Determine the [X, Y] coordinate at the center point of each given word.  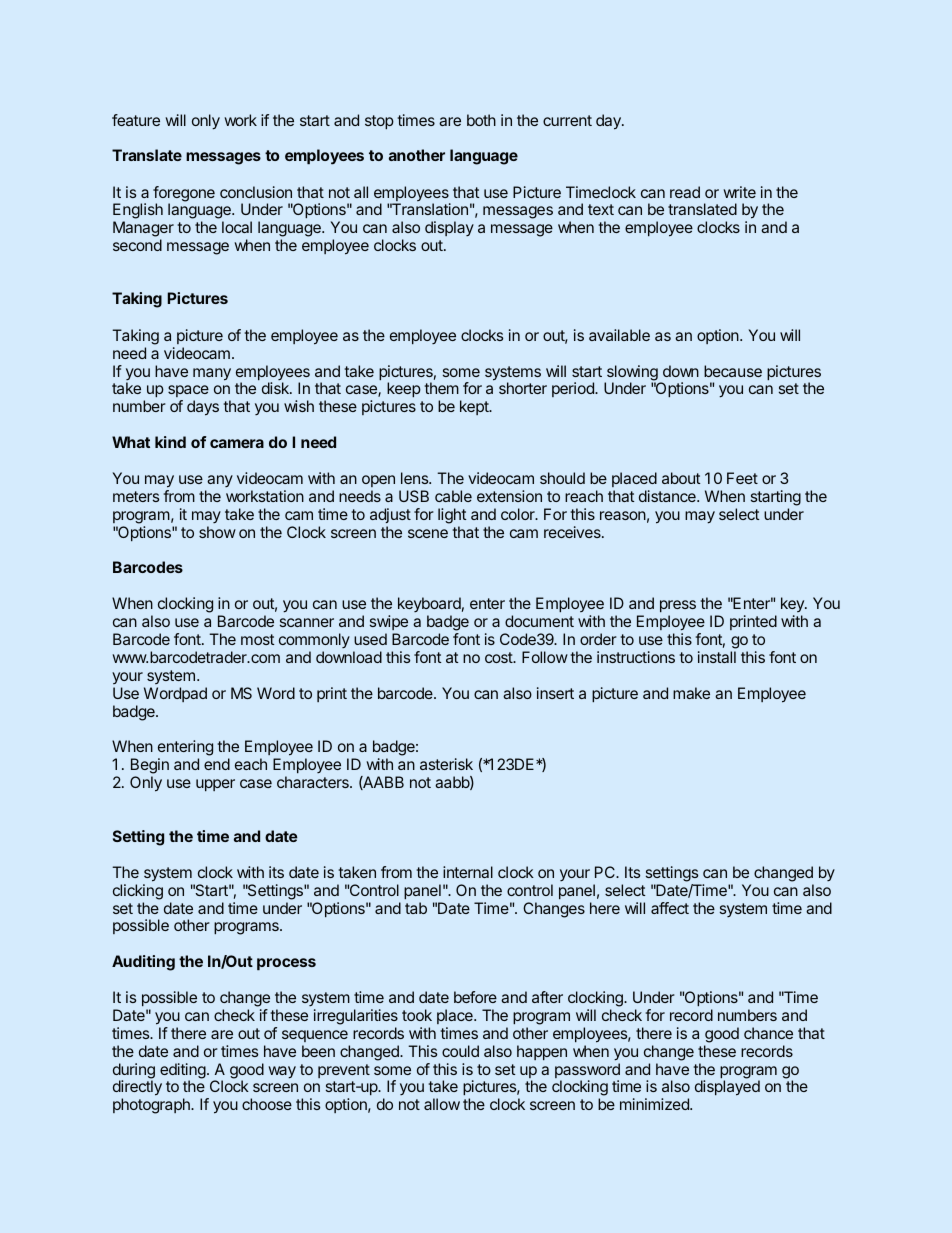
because [733, 371]
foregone [184, 195]
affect [670, 908]
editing [183, 1072]
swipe [389, 622]
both [481, 120]
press [678, 608]
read [685, 192]
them [441, 388]
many [212, 374]
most [257, 639]
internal [468, 872]
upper [215, 785]
